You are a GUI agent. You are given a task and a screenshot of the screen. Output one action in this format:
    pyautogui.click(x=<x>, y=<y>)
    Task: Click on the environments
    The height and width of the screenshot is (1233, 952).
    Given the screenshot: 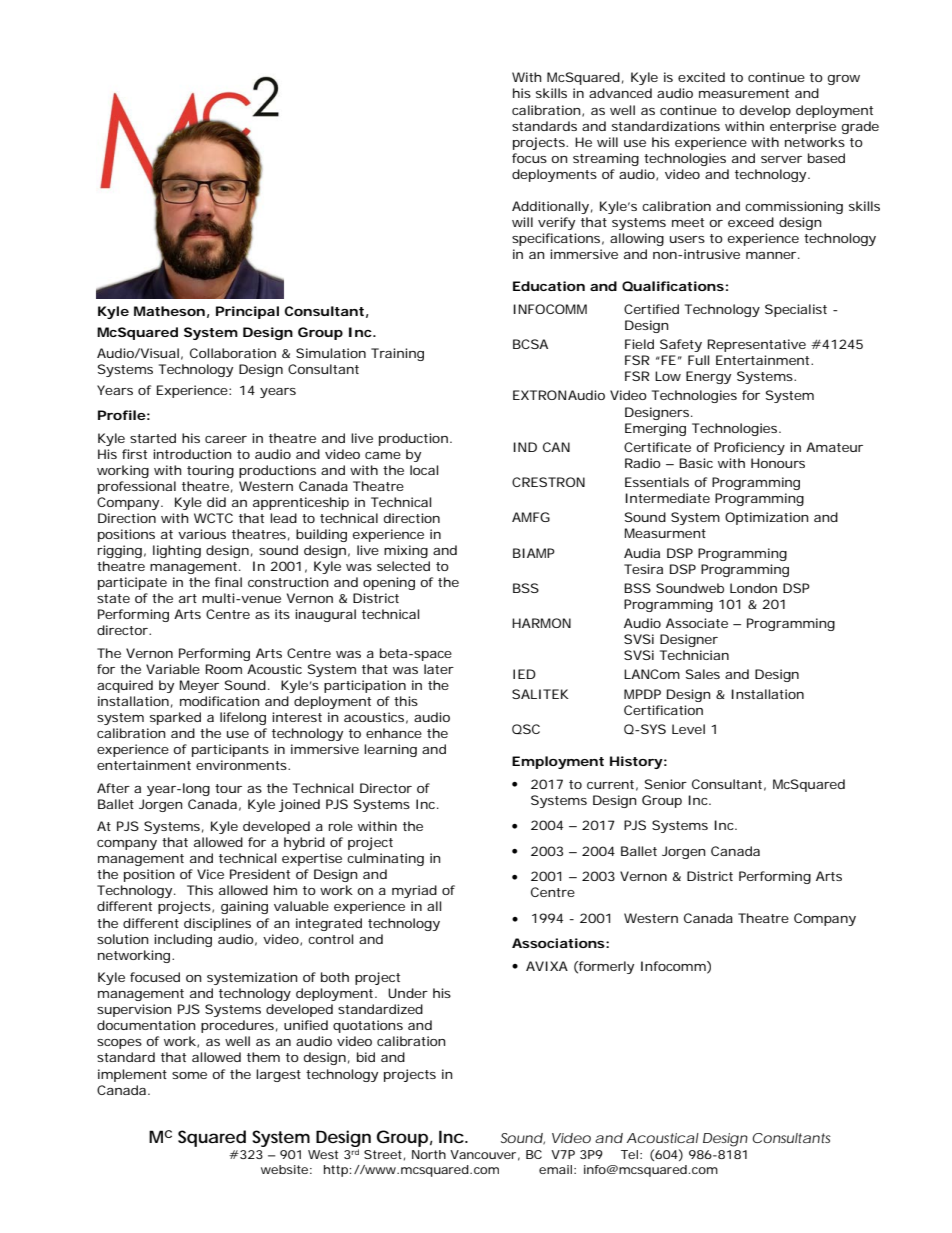 What is the action you would take?
    pyautogui.click(x=242, y=765)
